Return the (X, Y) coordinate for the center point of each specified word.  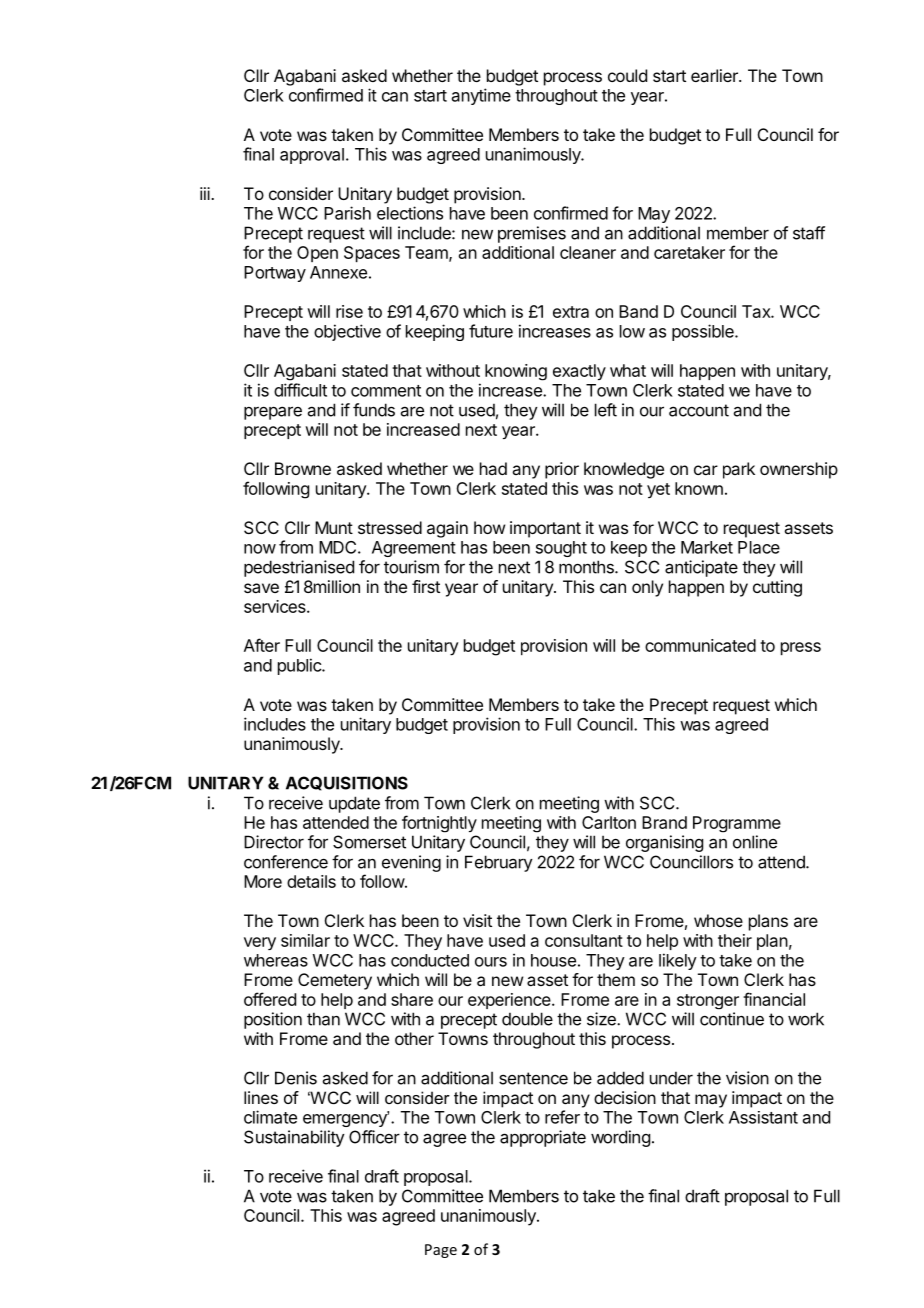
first (426, 586)
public (300, 666)
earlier (715, 75)
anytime (481, 96)
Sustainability (294, 1138)
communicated (700, 645)
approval (312, 156)
